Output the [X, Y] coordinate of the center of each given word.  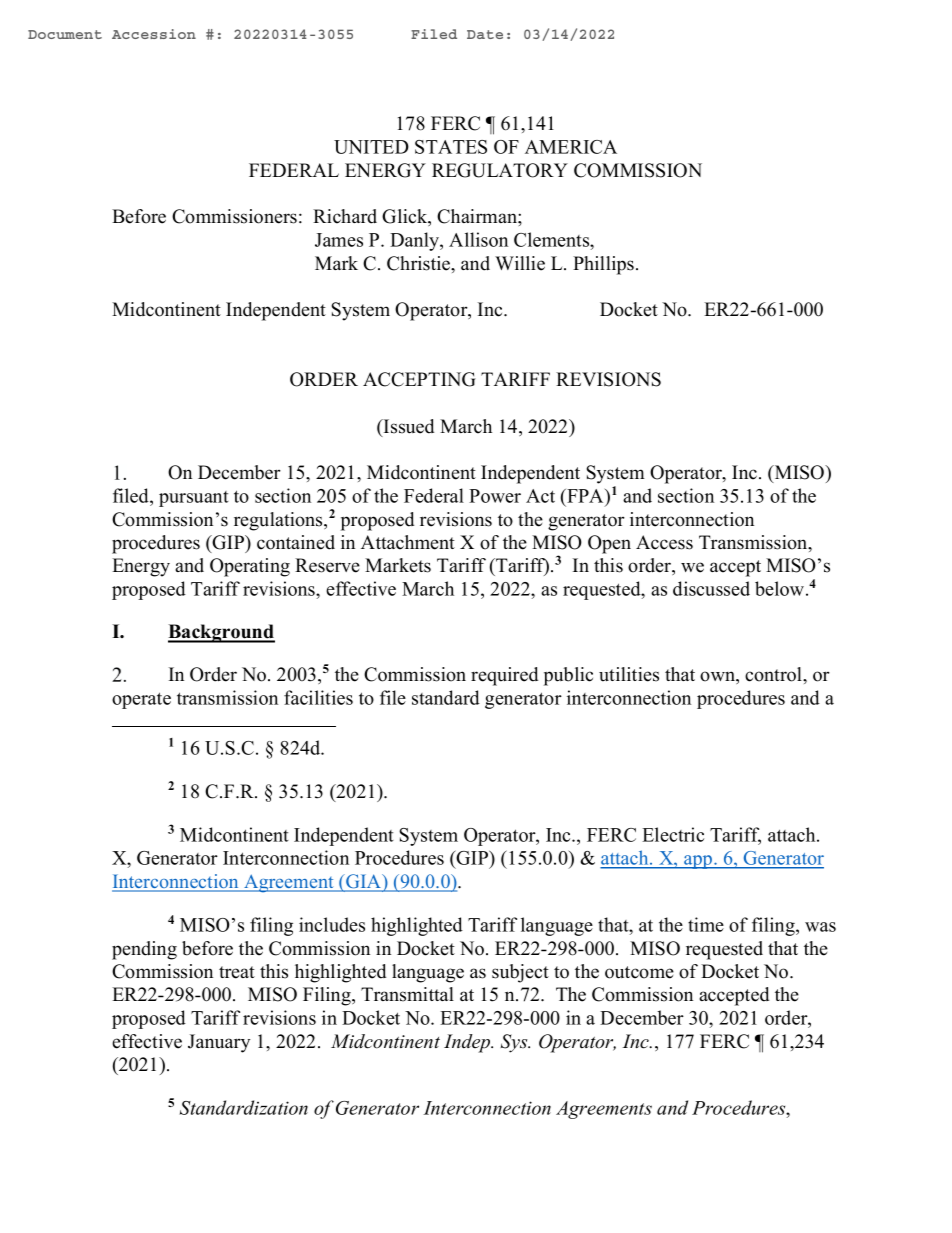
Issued [407, 427]
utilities [629, 674]
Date [485, 34]
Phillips [603, 265]
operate [141, 700]
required [504, 676]
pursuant [194, 499]
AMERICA [571, 147]
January [219, 1043]
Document [65, 34]
